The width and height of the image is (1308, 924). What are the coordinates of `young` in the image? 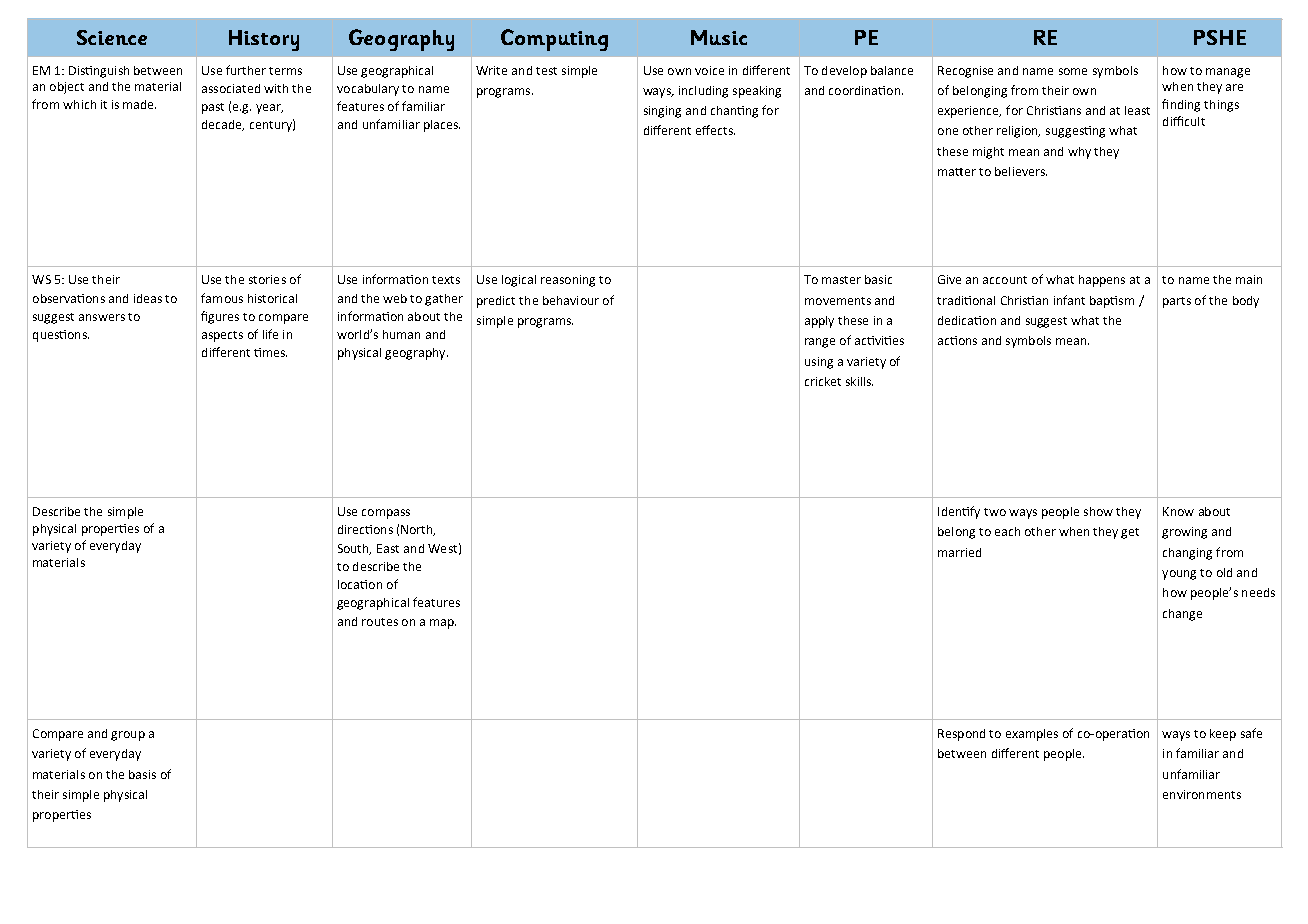 It's located at (1179, 575).
